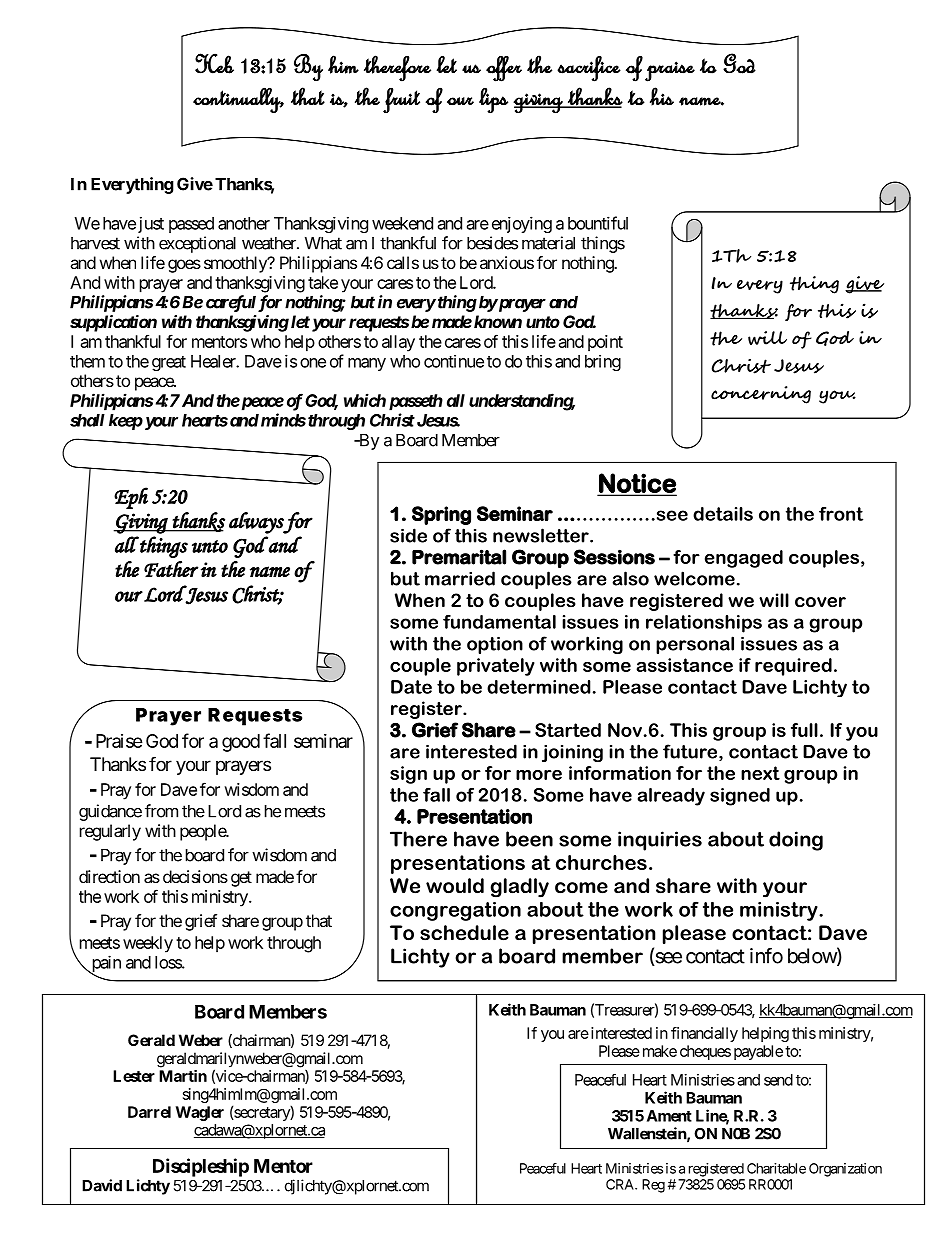 This screenshot has width=952, height=1233. Describe the element at coordinates (493, 101) in the screenshot. I see `lips` at that location.
